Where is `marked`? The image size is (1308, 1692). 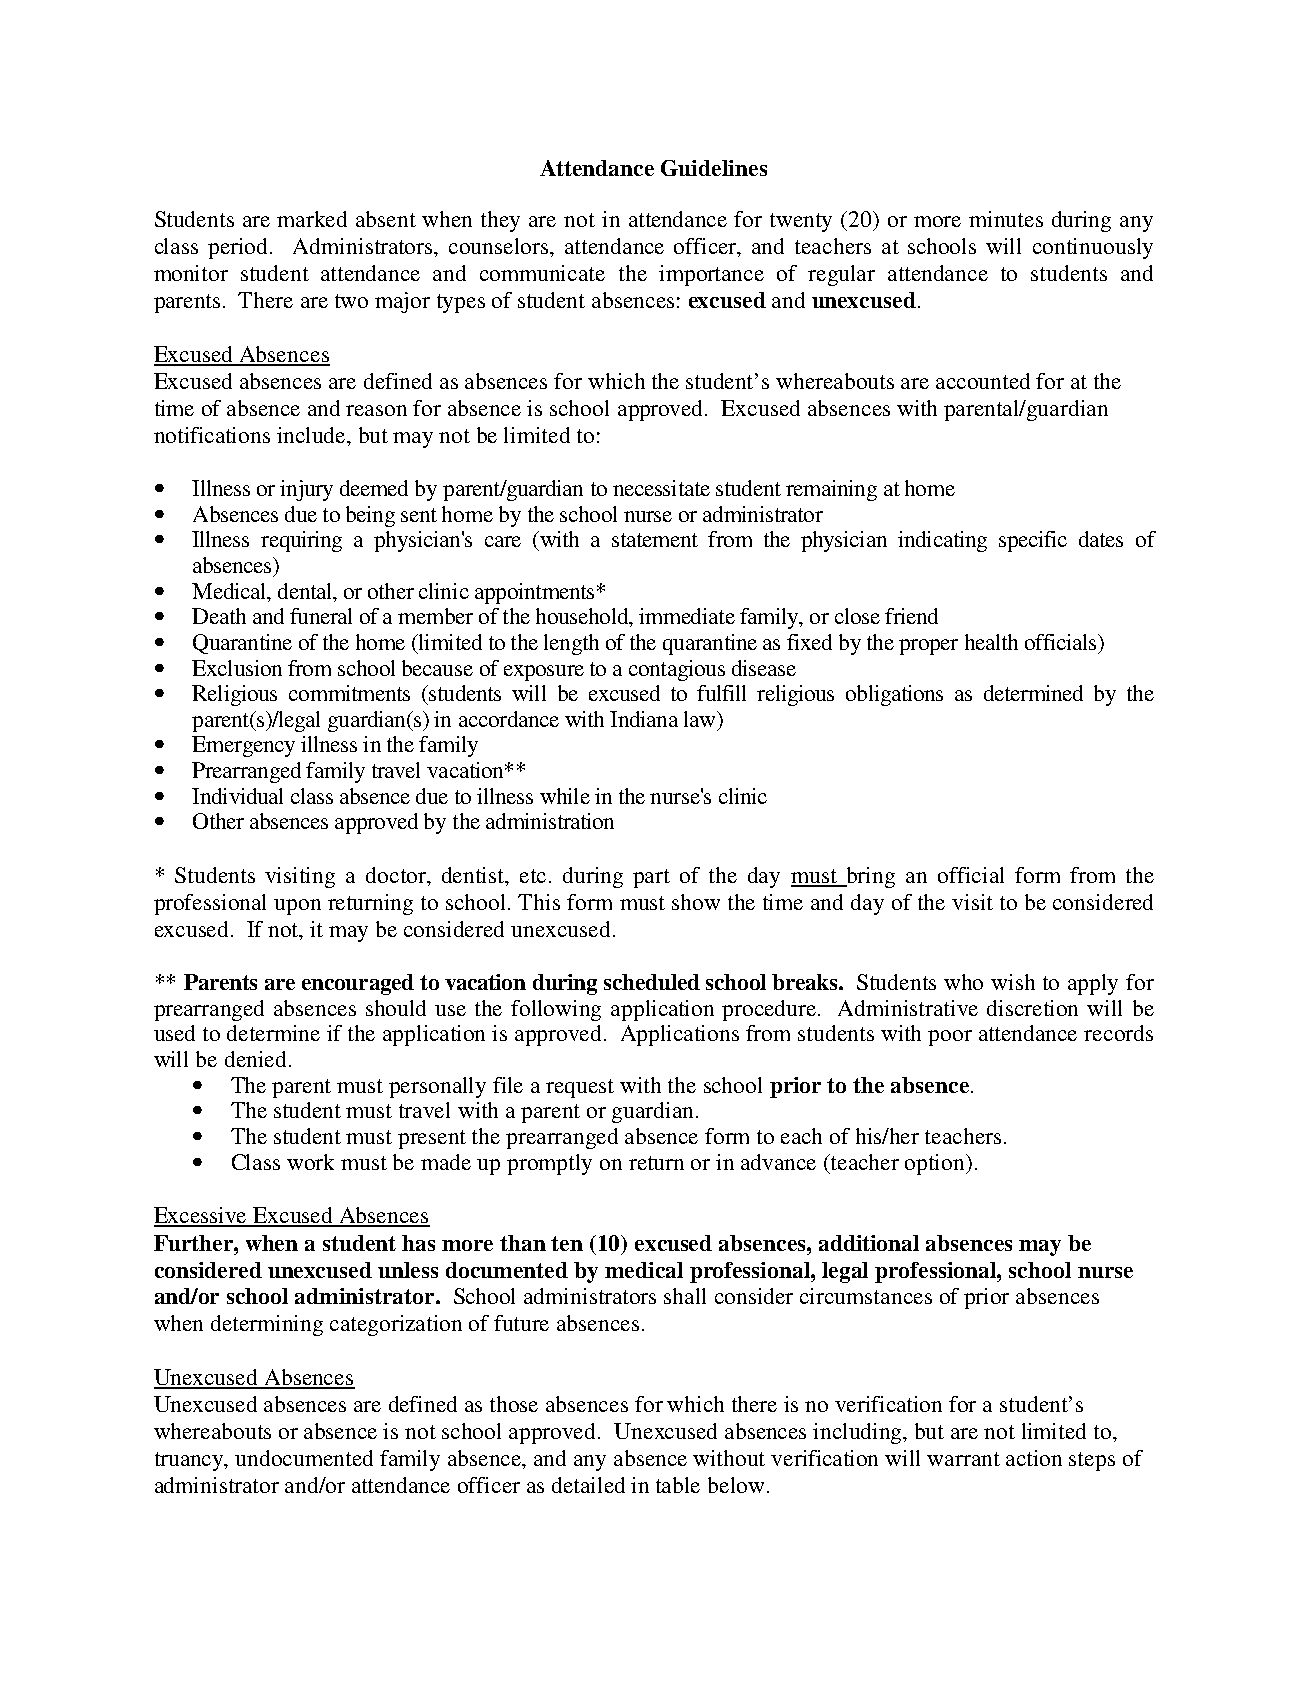 marked is located at coordinates (312, 219).
